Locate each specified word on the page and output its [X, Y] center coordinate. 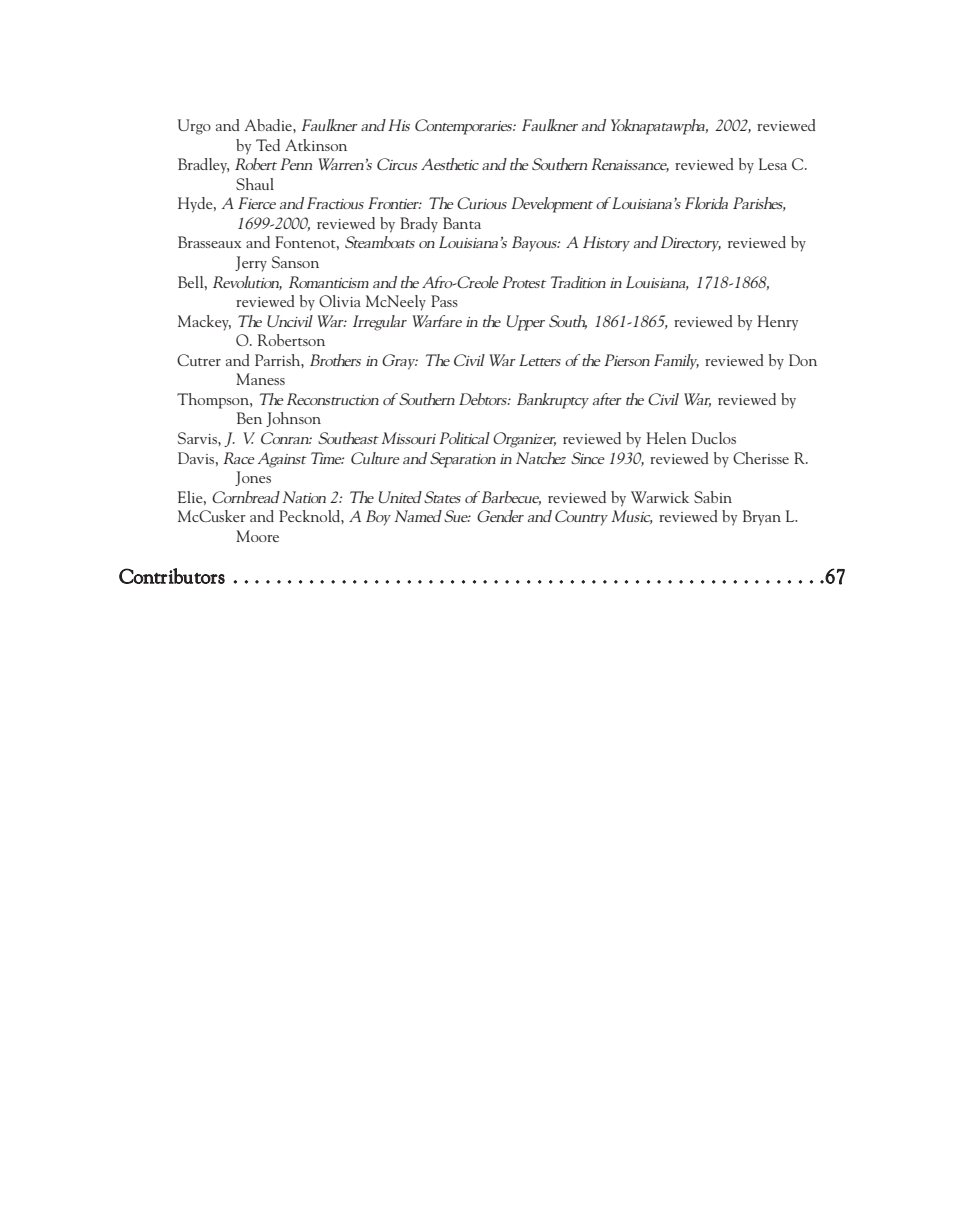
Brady [419, 225]
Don [803, 360]
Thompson [214, 401]
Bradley [203, 166]
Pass [444, 301]
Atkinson [316, 145]
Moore [257, 536]
